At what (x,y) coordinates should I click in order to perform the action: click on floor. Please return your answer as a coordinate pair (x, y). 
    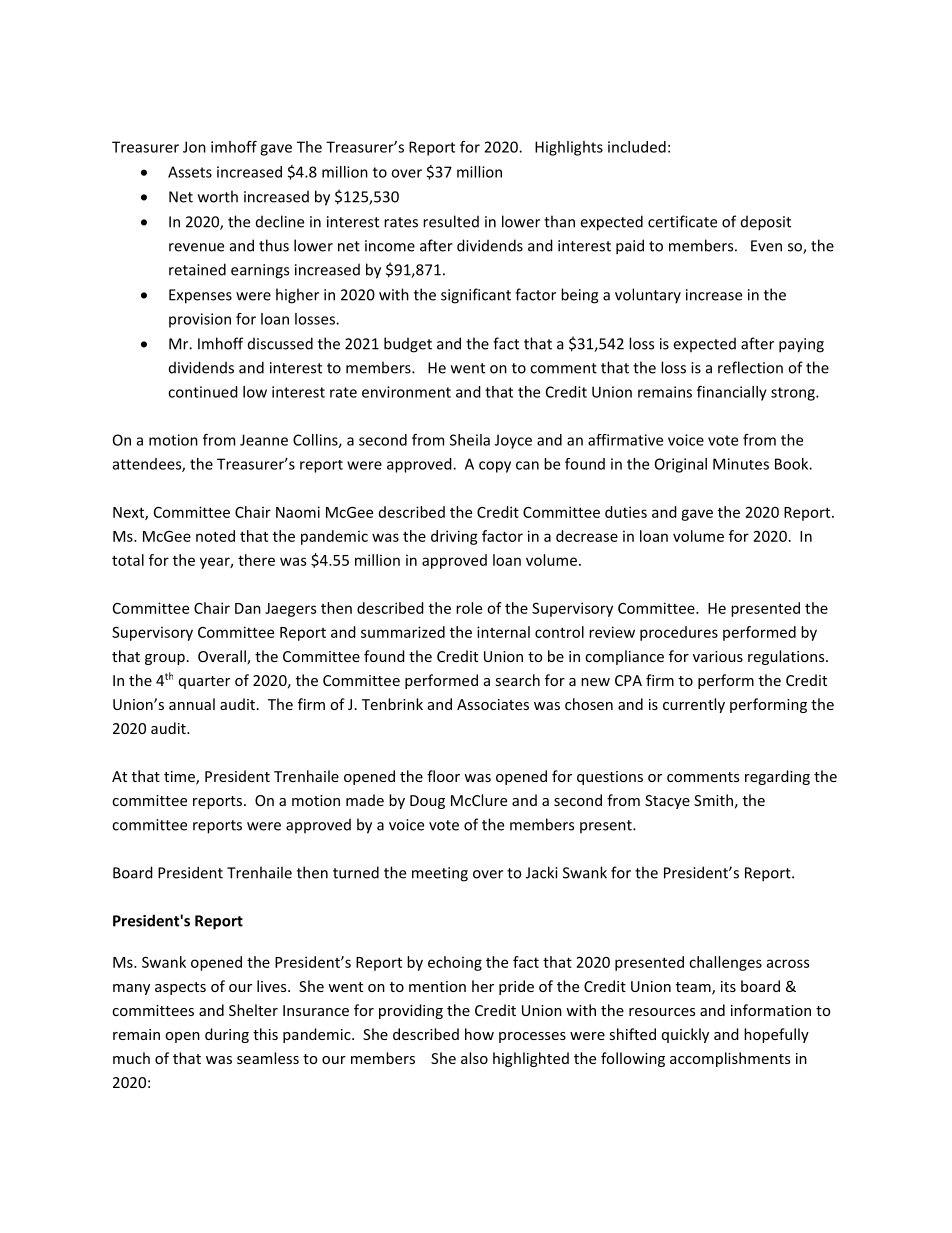
    Looking at the image, I should click on (443, 776).
